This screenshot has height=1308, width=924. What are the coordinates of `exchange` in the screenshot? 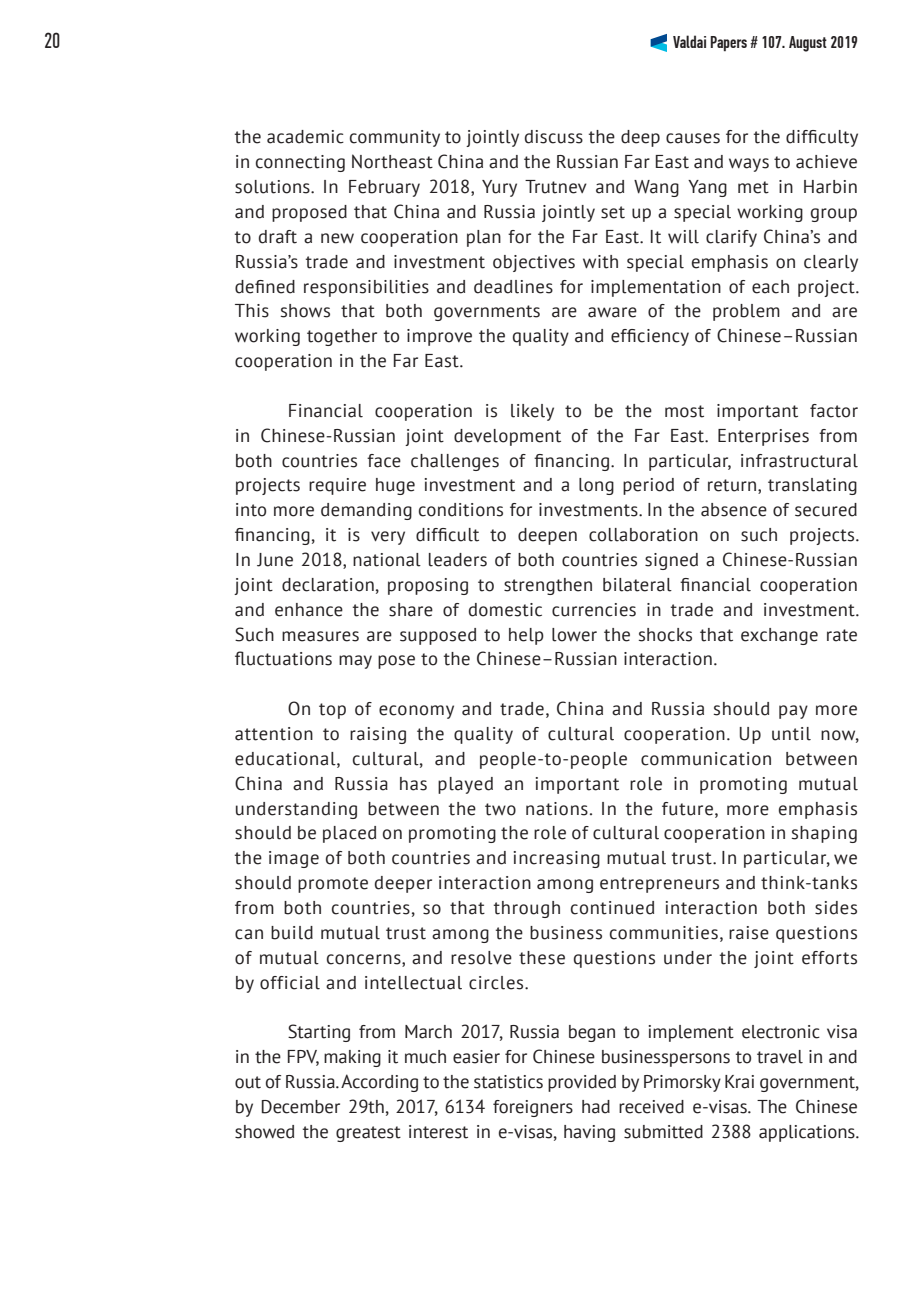 It's located at (779, 636).
